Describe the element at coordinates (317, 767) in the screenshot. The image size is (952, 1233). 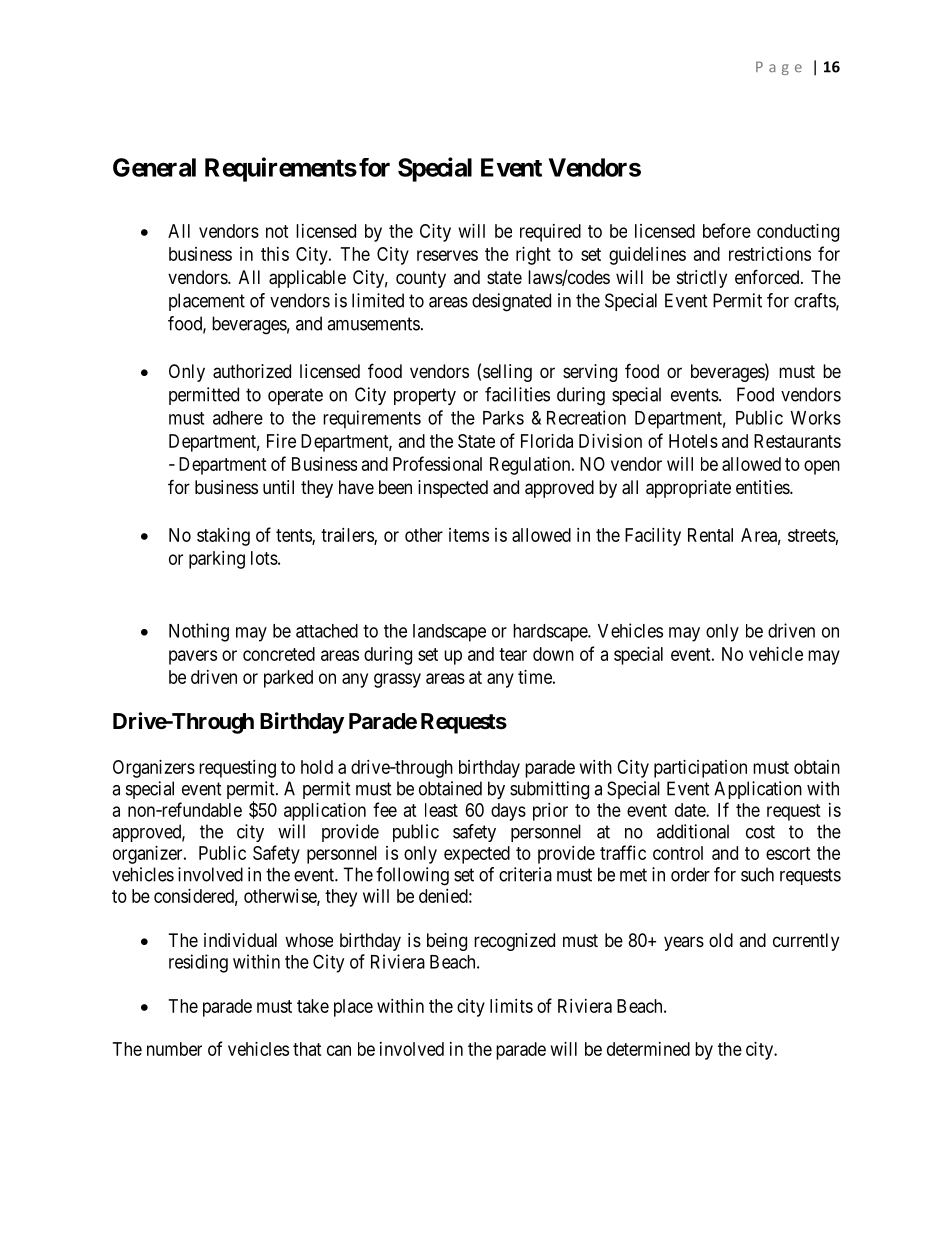
I see `hold` at that location.
